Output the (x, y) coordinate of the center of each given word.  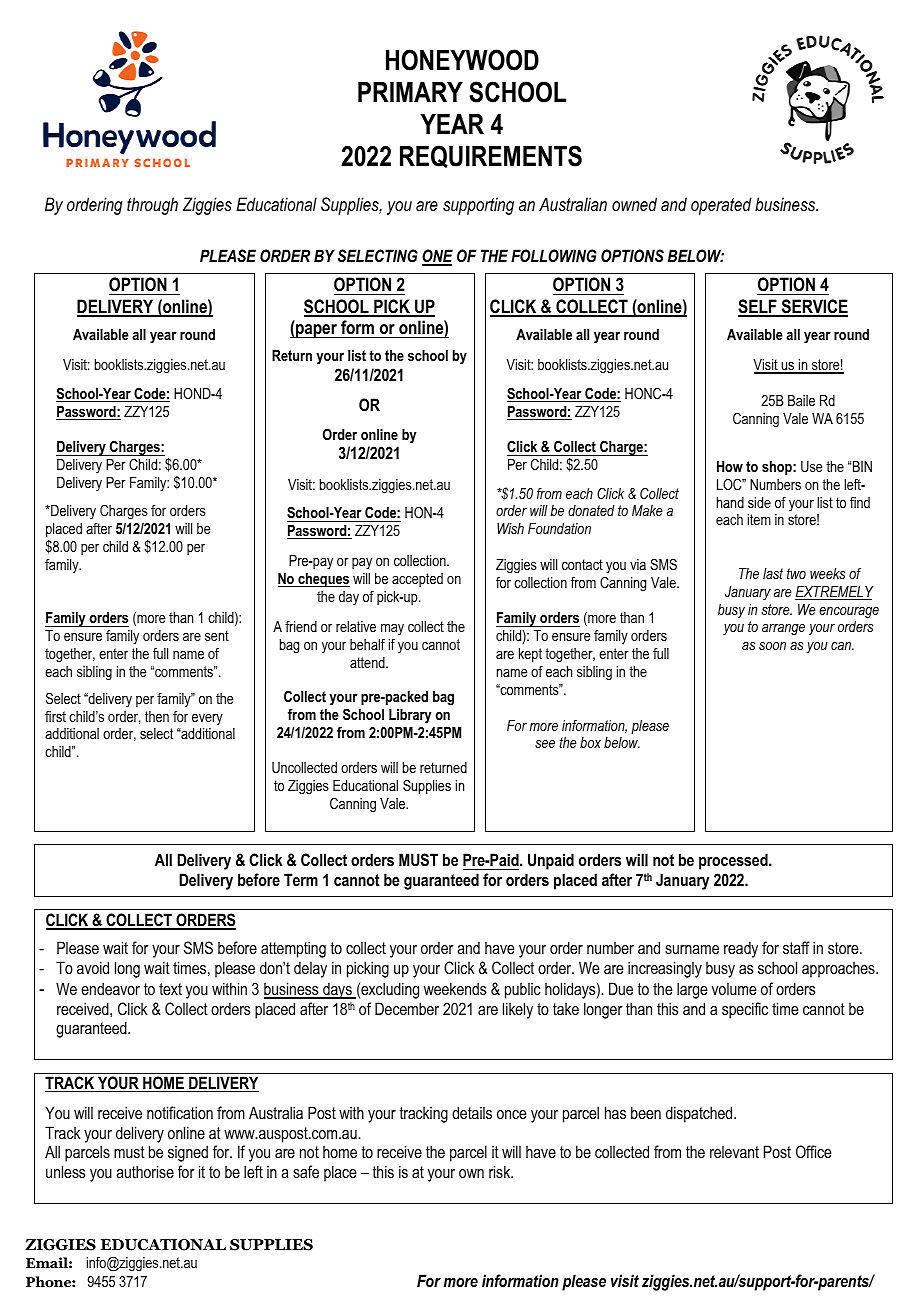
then (157, 716)
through (152, 206)
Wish (510, 528)
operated (721, 206)
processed (734, 861)
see (545, 744)
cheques (323, 580)
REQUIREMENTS (491, 156)
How (730, 466)
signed (188, 1153)
